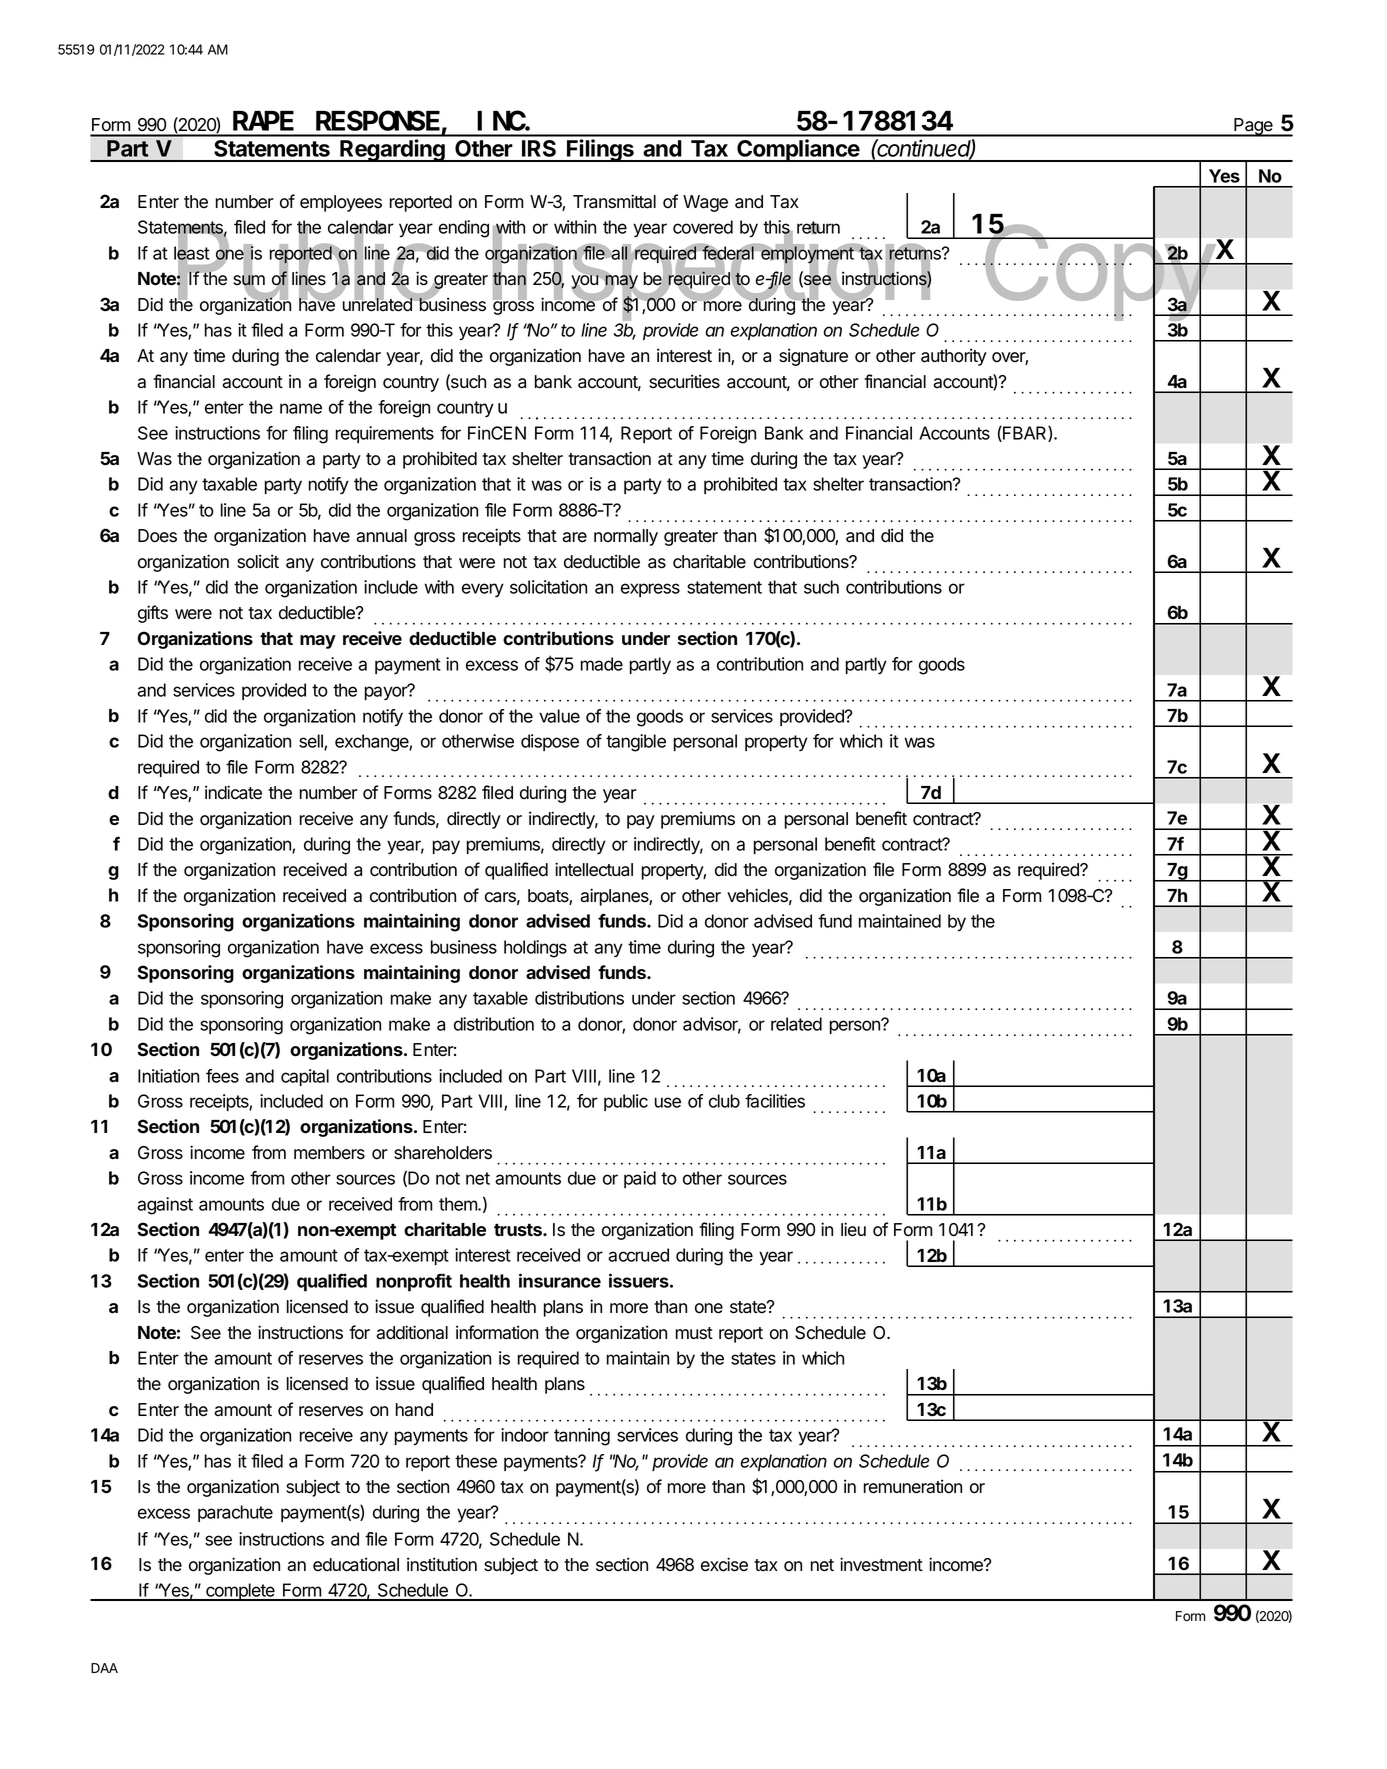  What do you see at coordinates (853, 1229) in the screenshot?
I see `lieu` at bounding box center [853, 1229].
